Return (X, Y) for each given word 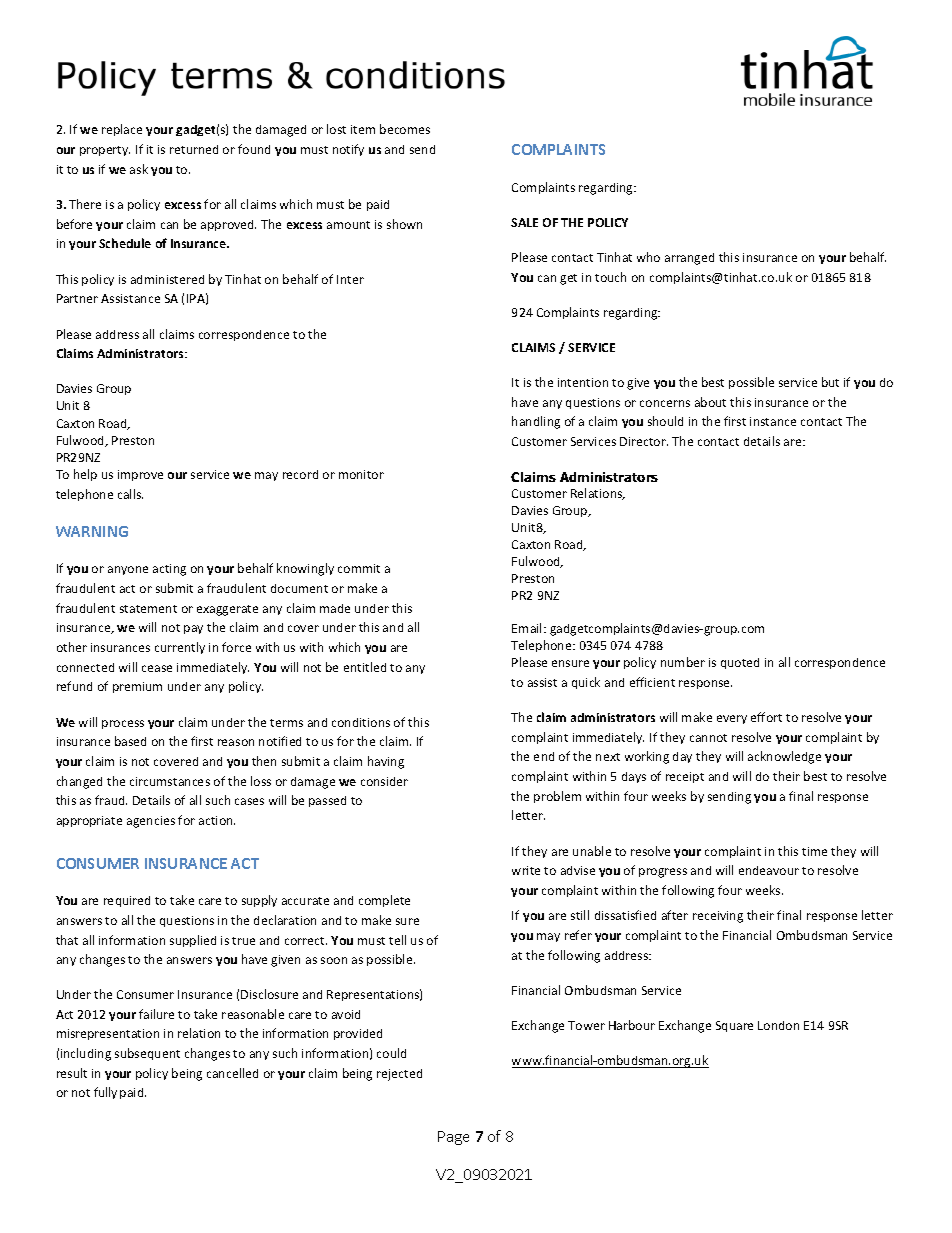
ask (139, 169)
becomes (405, 129)
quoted (740, 663)
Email (528, 628)
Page (453, 1138)
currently (180, 648)
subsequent (147, 1054)
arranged (689, 259)
